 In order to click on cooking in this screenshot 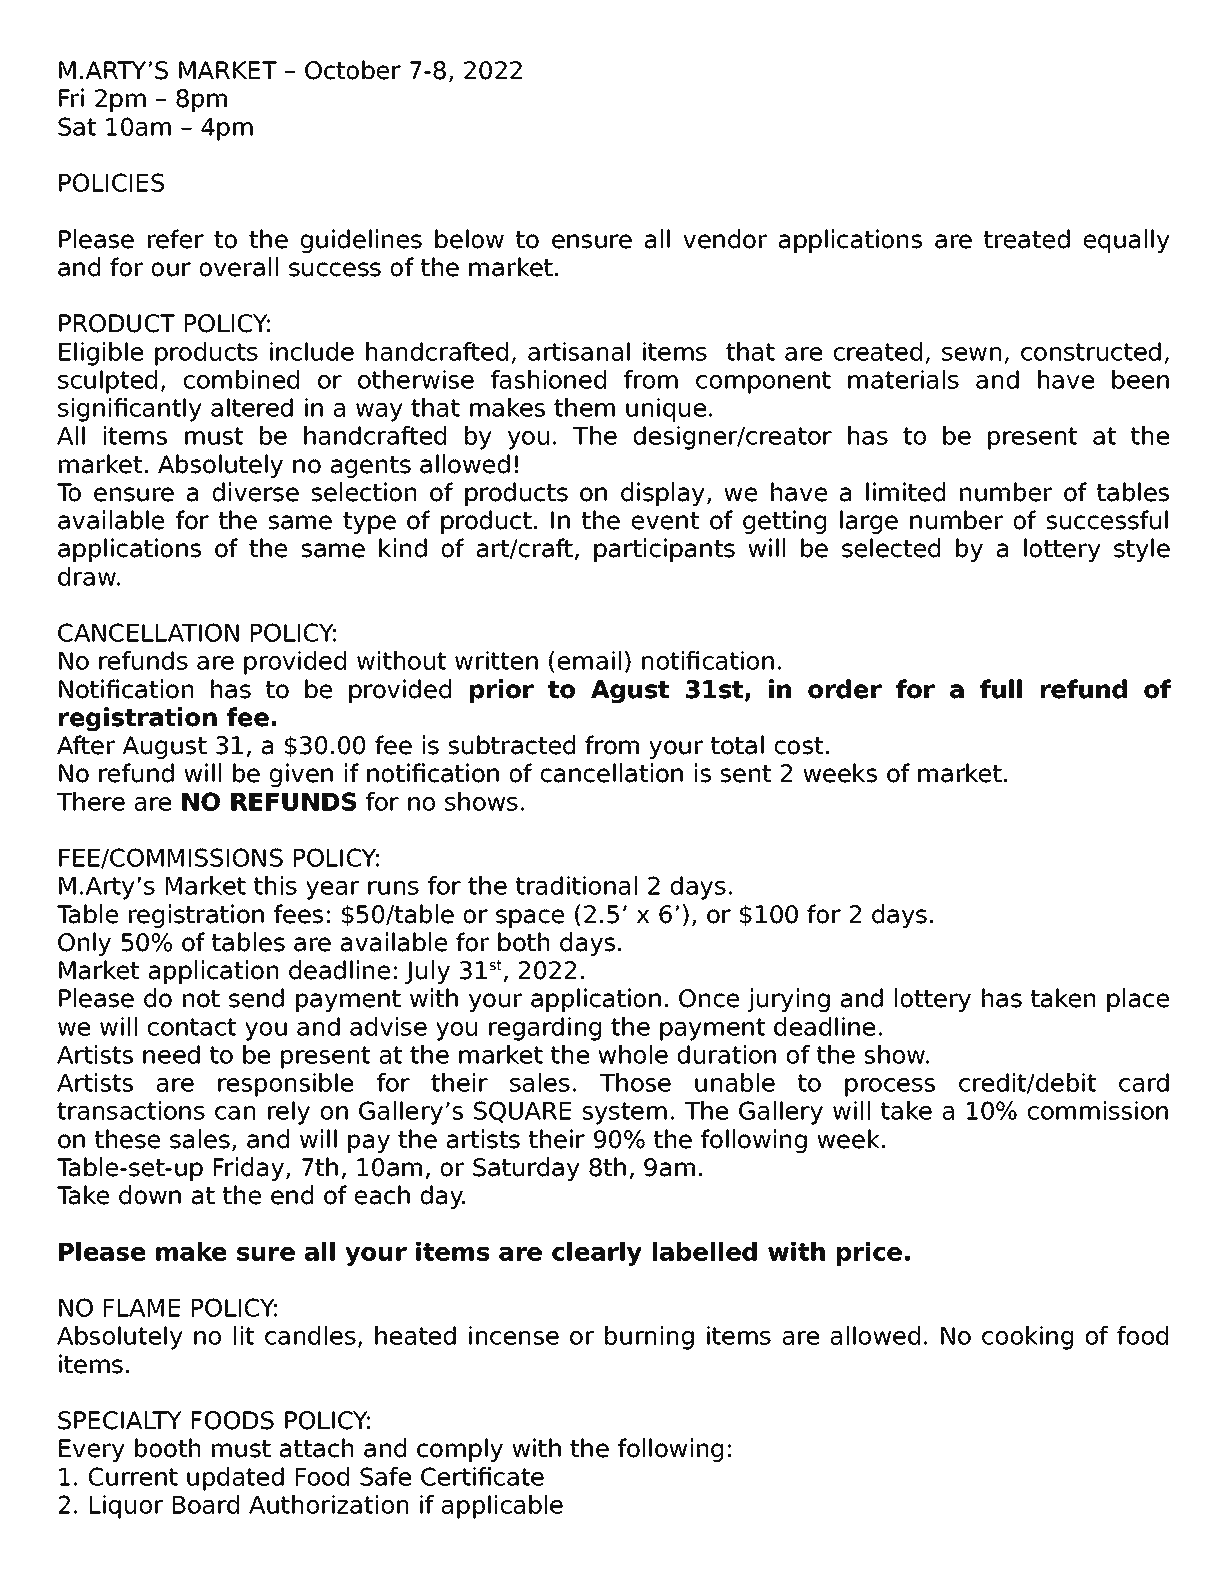, I will do `click(1027, 1338)`.
